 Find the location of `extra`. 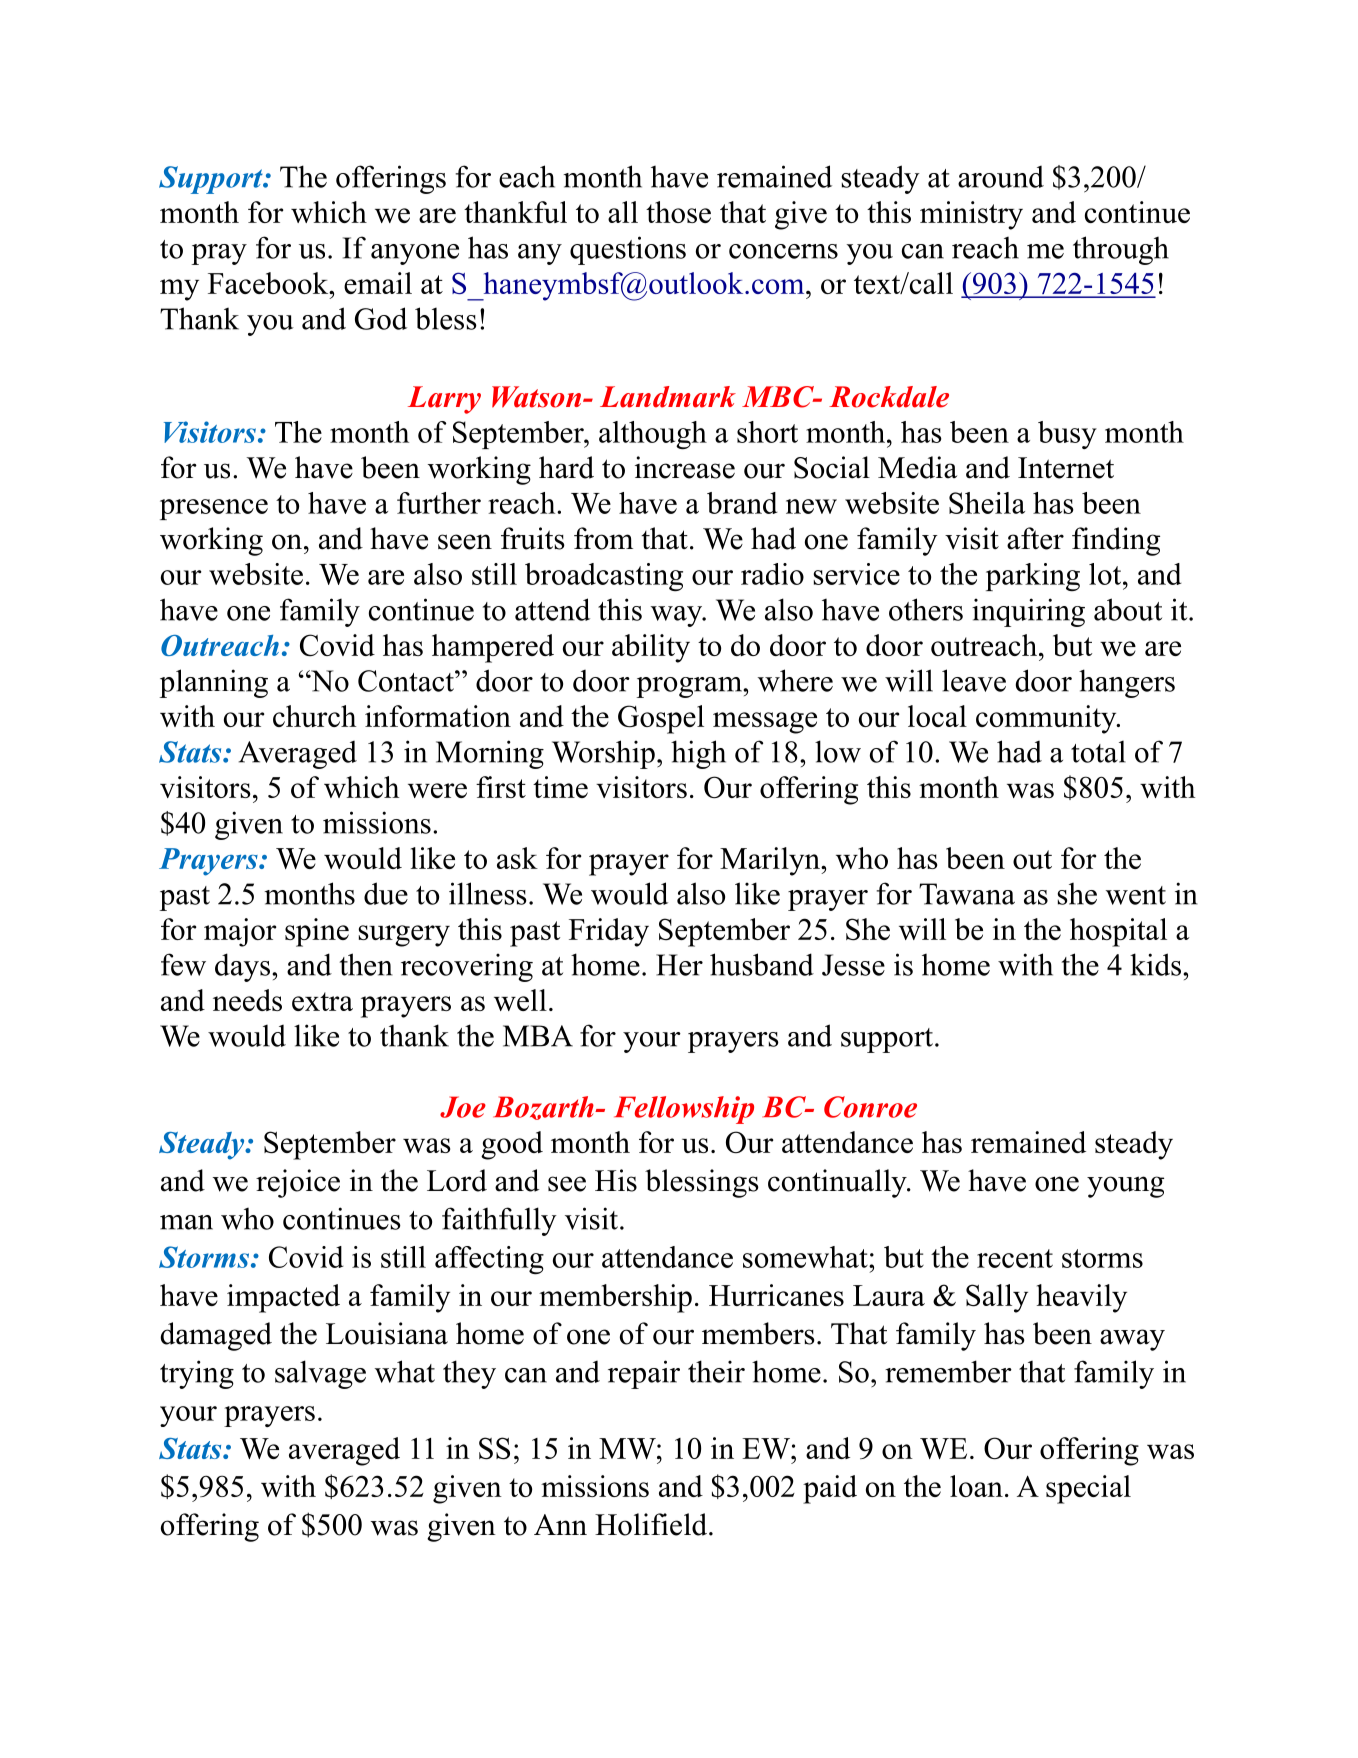

extra is located at coordinates (322, 1001).
